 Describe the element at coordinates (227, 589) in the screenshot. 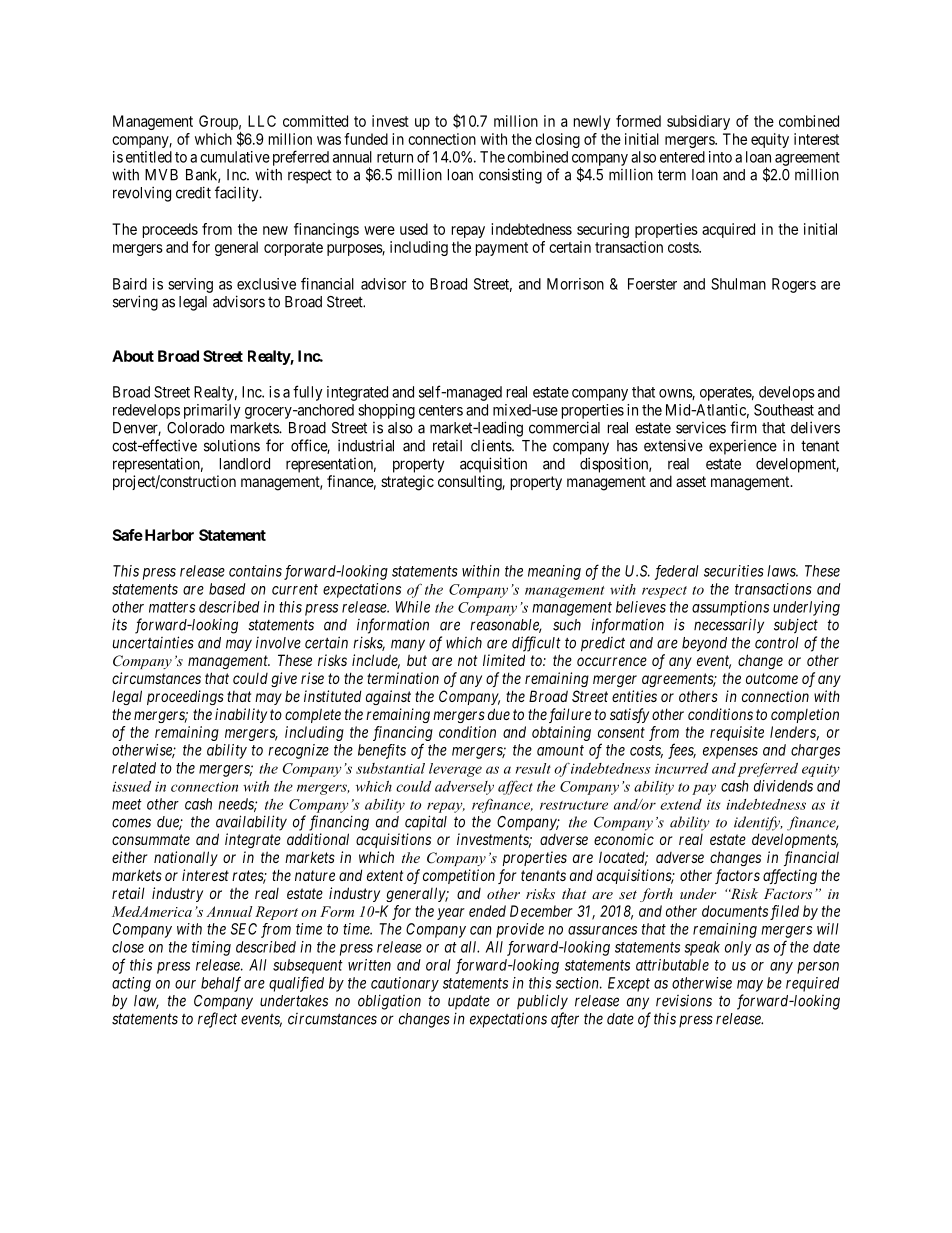

I see `based` at that location.
